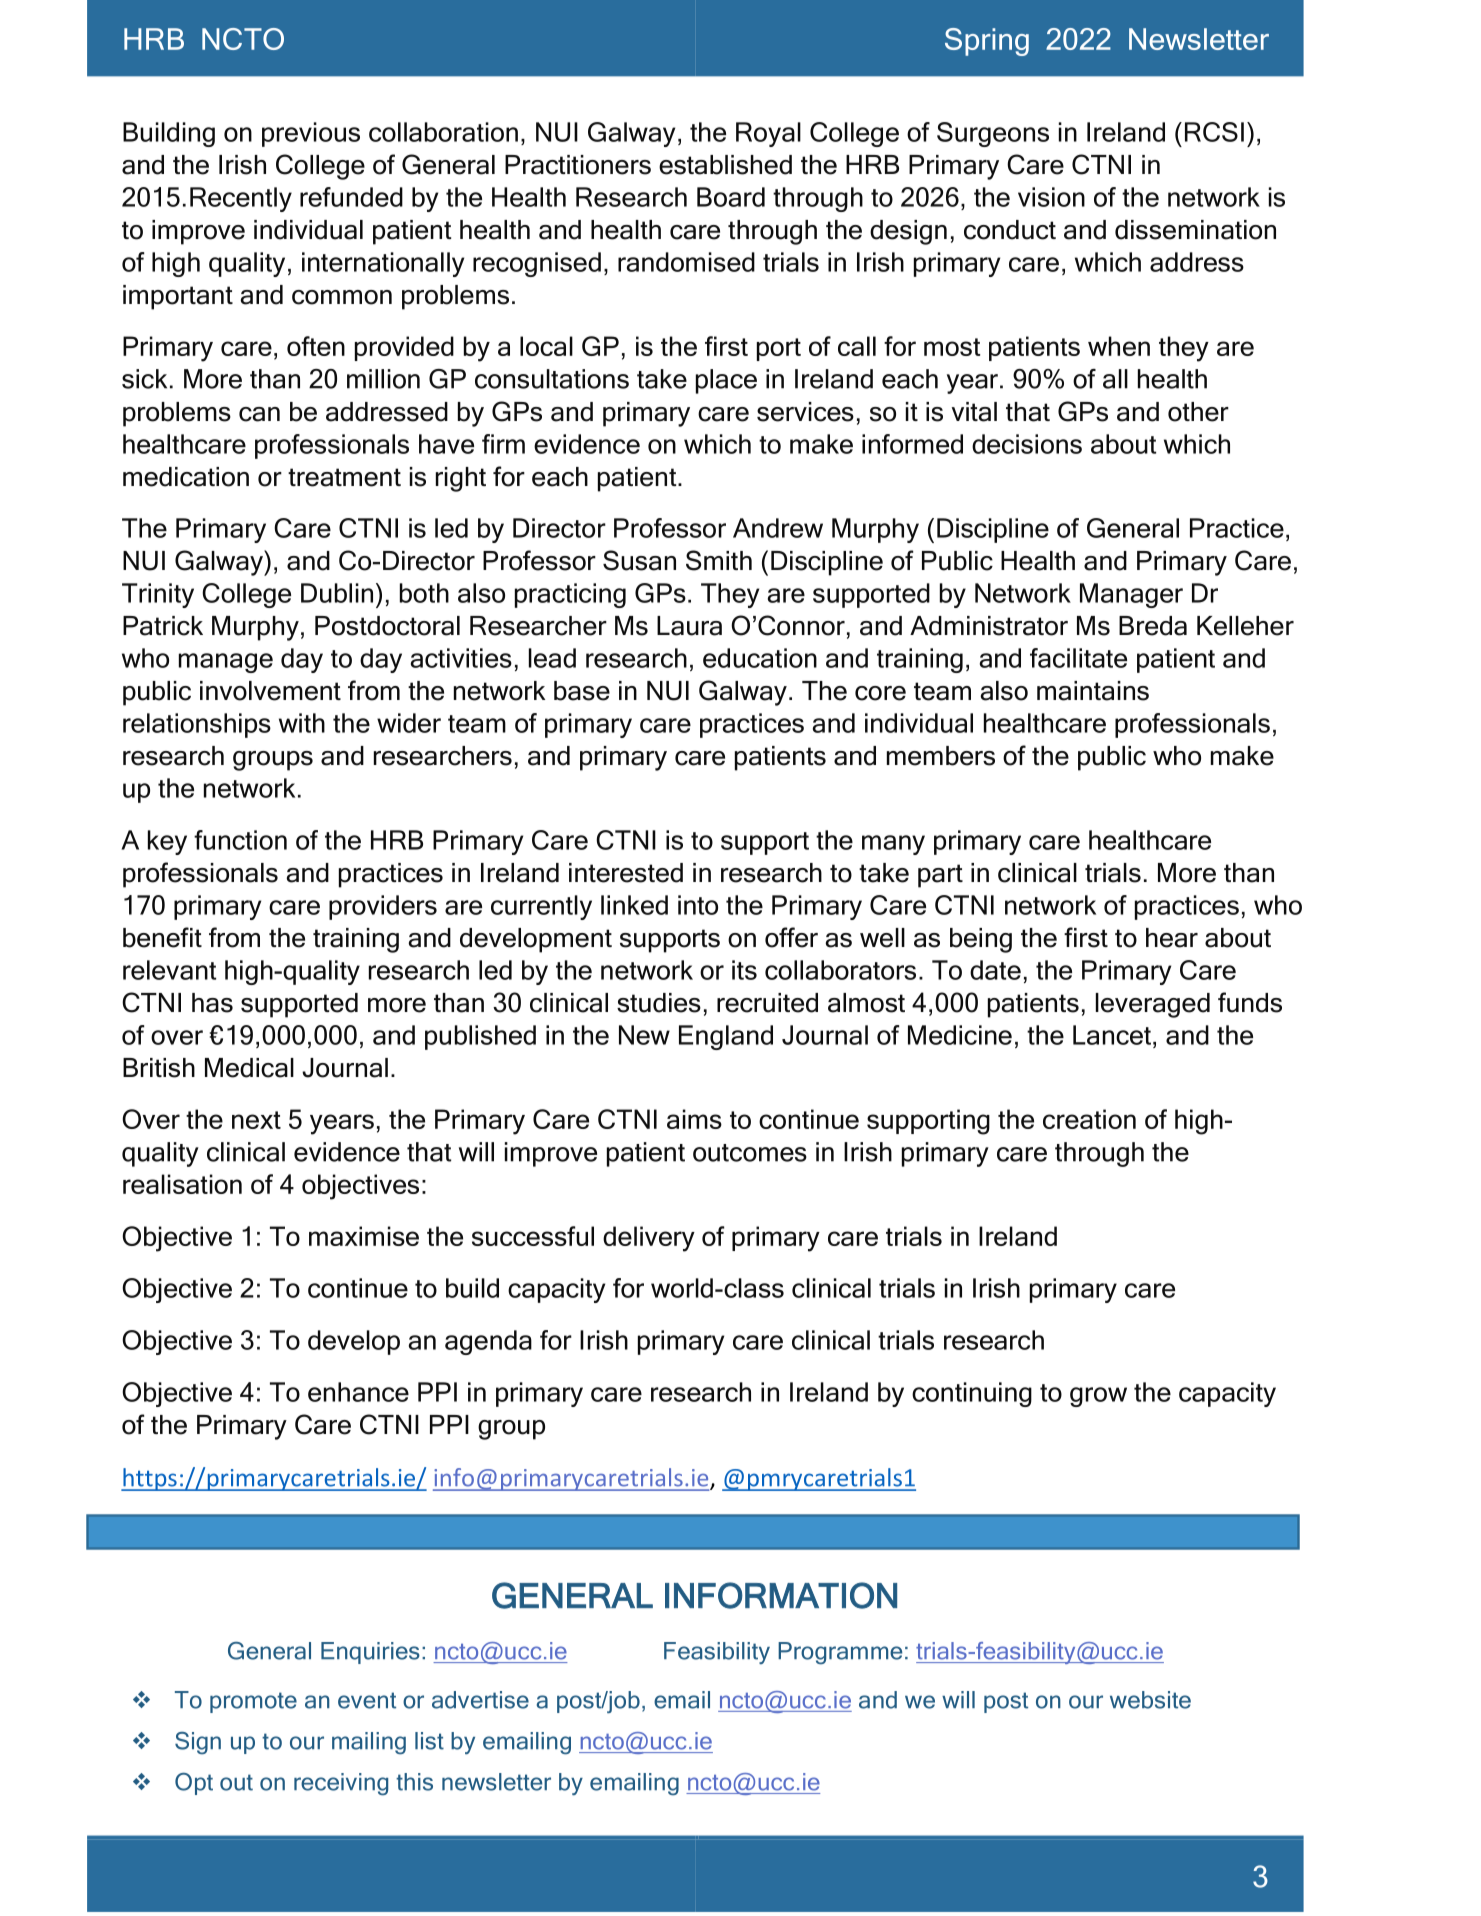 This document has height=1916, width=1481. Describe the element at coordinates (311, 134) in the document. I see `previous` at that location.
